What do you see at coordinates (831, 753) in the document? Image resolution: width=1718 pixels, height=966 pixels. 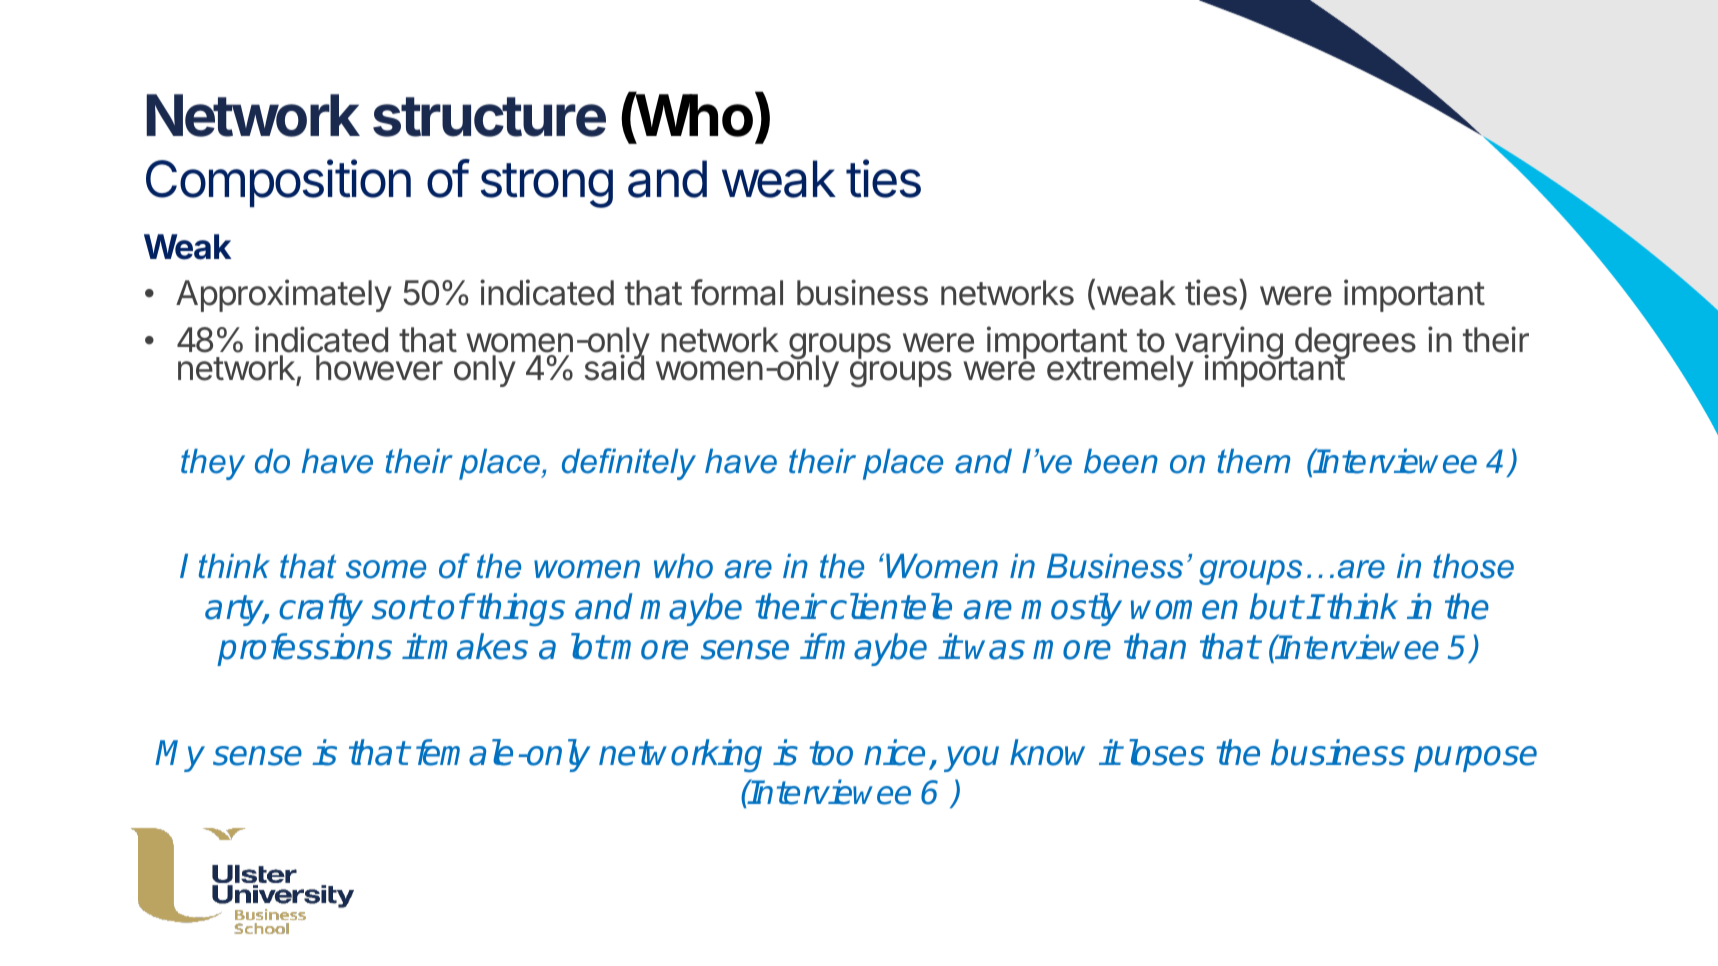 I see `too` at bounding box center [831, 753].
